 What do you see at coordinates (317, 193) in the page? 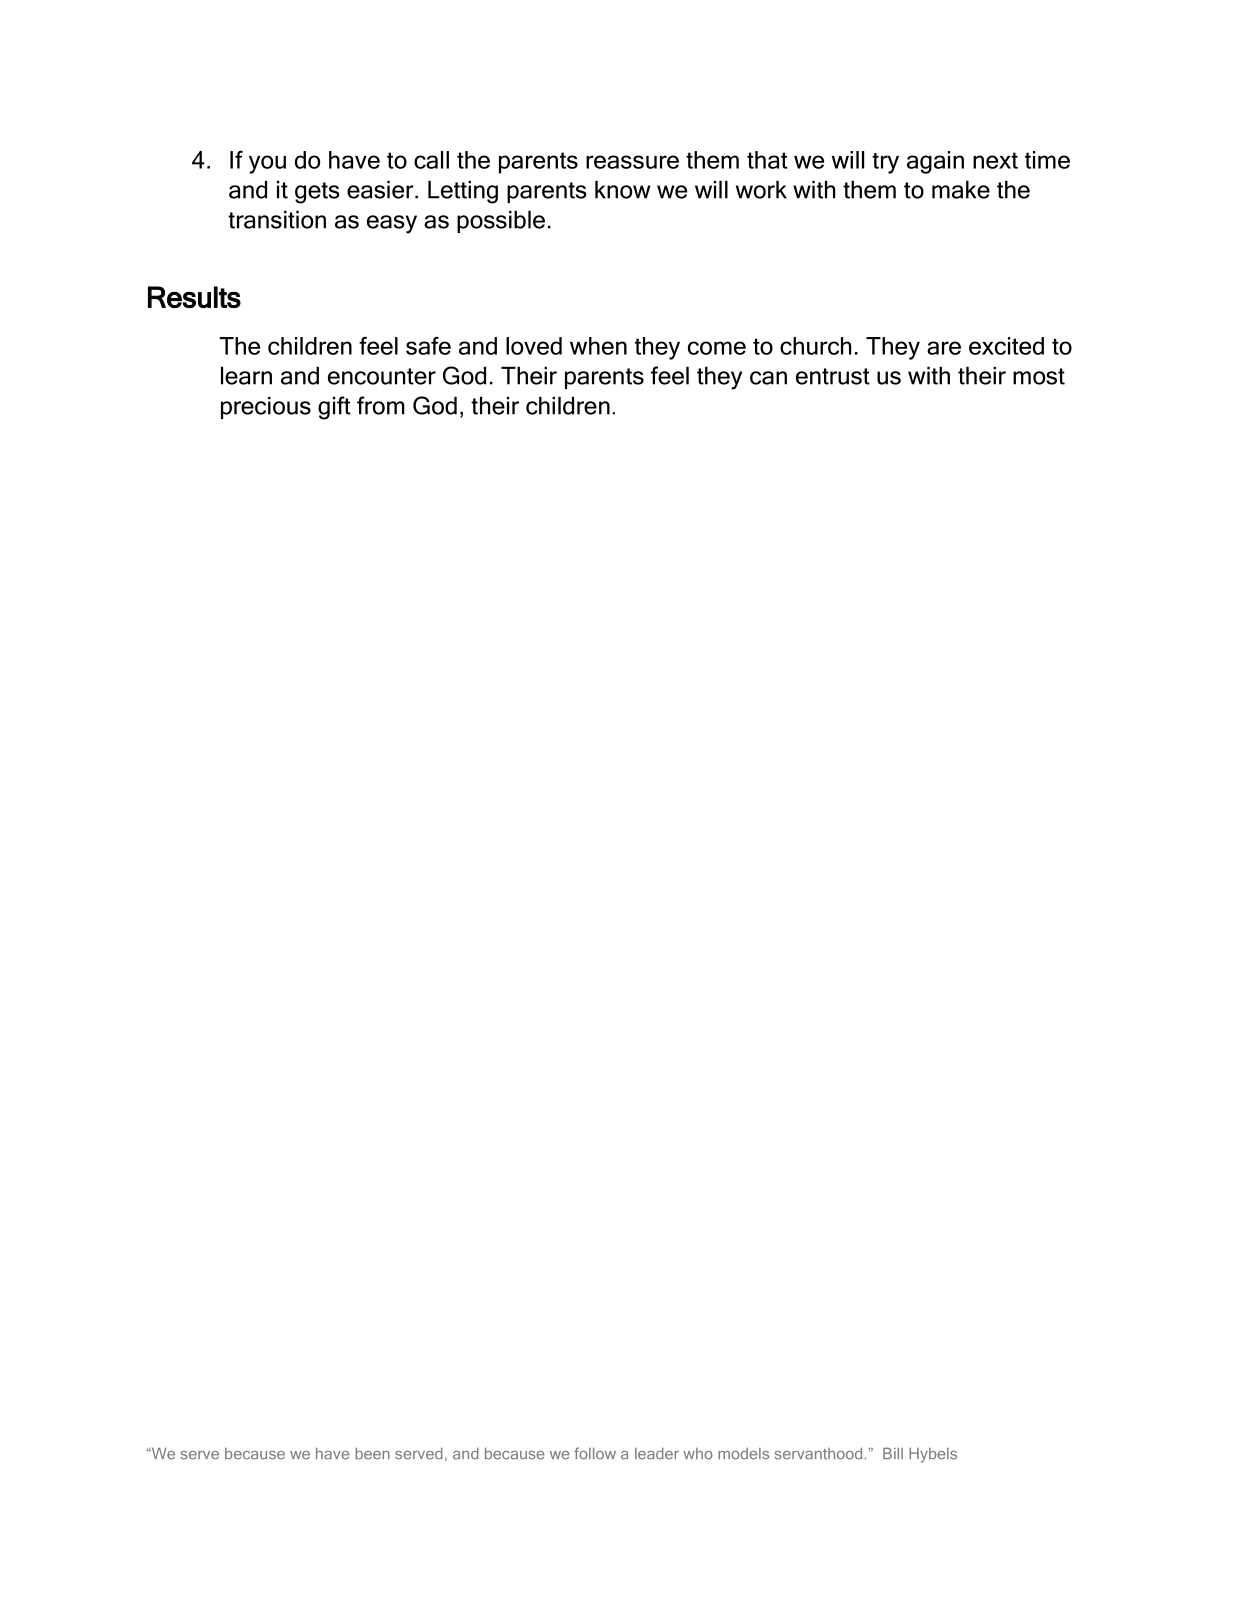
I see `gets` at bounding box center [317, 193].
